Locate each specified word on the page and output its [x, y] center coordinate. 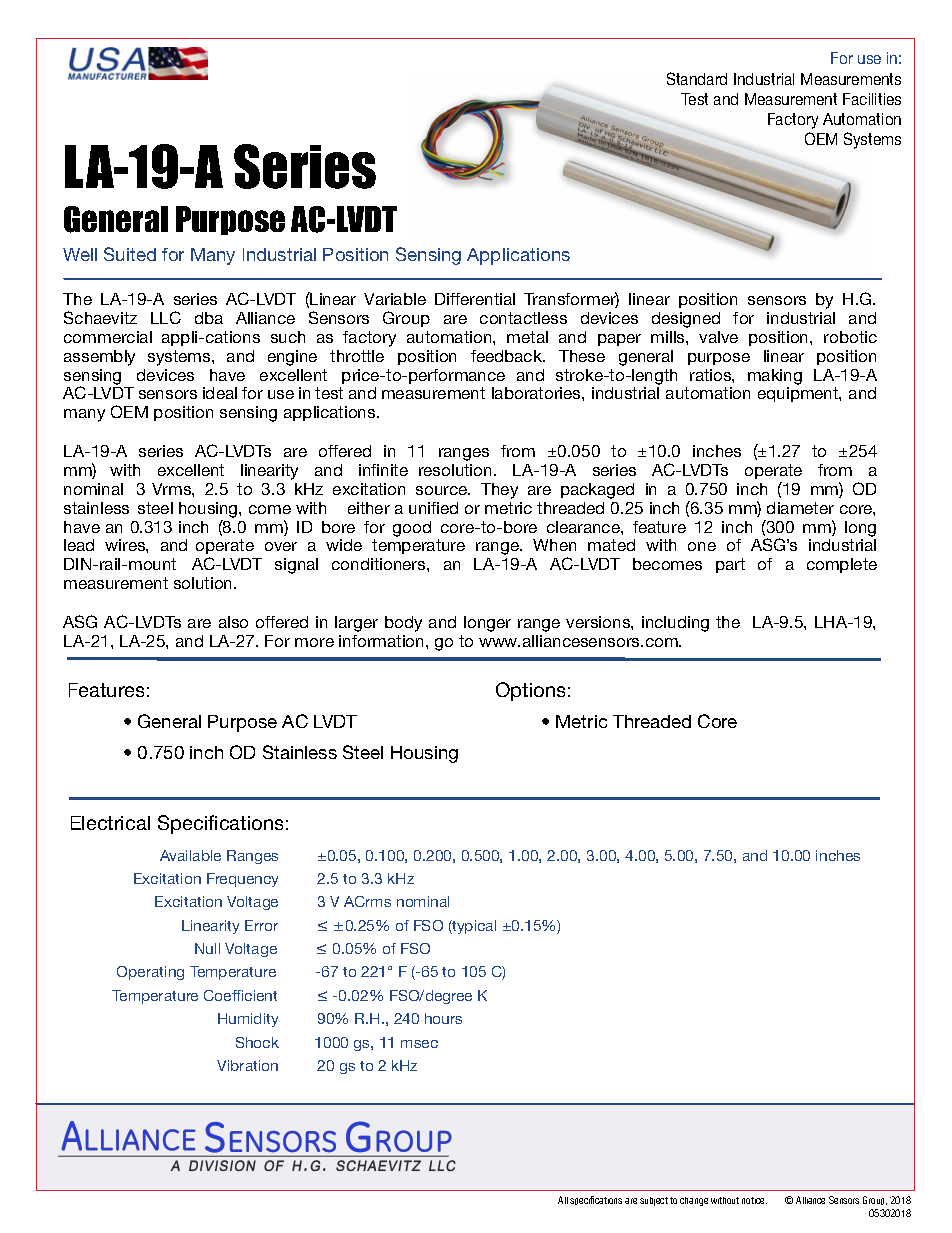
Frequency [242, 880]
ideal [220, 393]
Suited [130, 254]
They [499, 491]
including [675, 624]
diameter [800, 508]
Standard [697, 78]
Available [190, 855]
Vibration [247, 1065]
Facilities [872, 99]
